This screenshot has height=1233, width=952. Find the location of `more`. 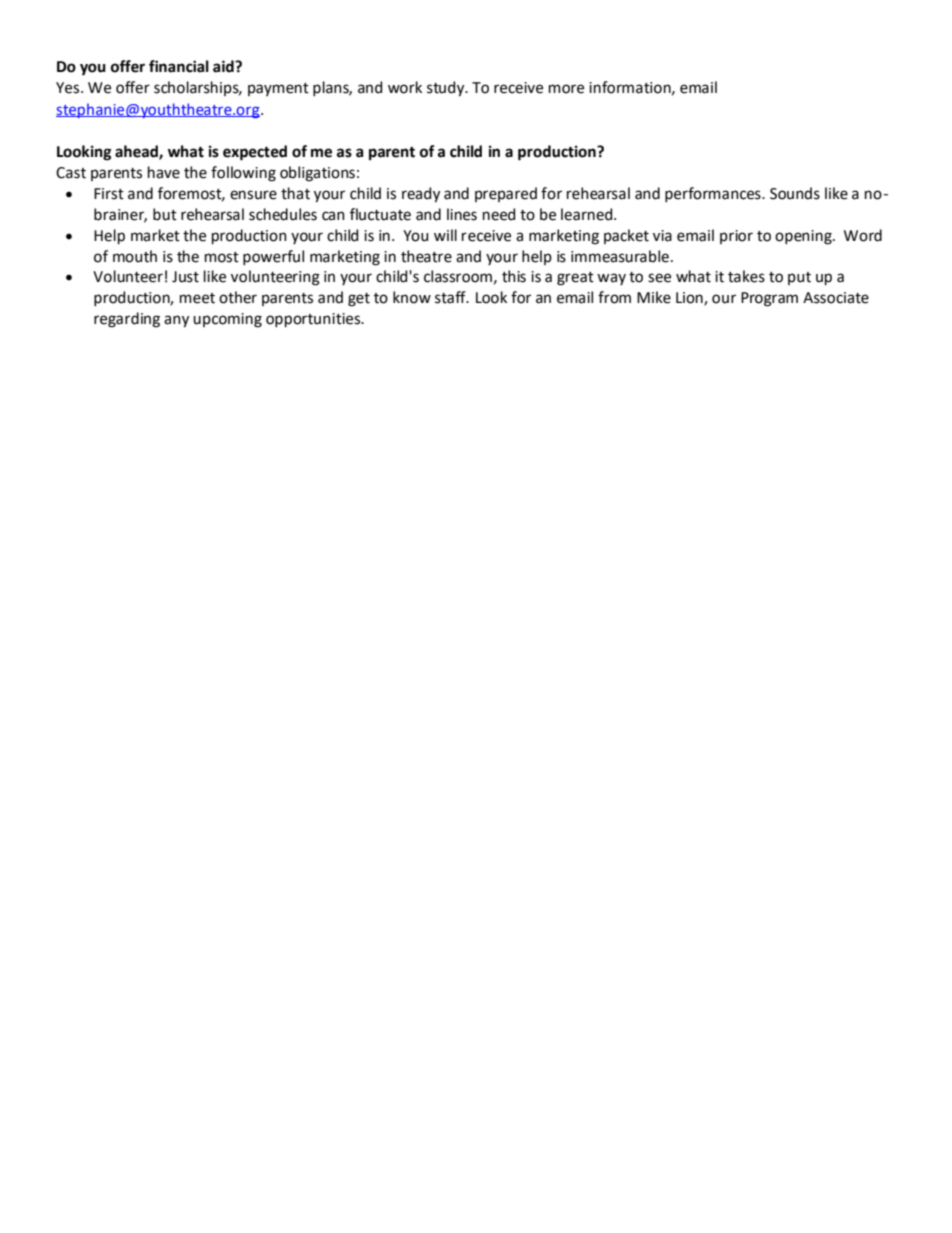

more is located at coordinates (566, 89).
